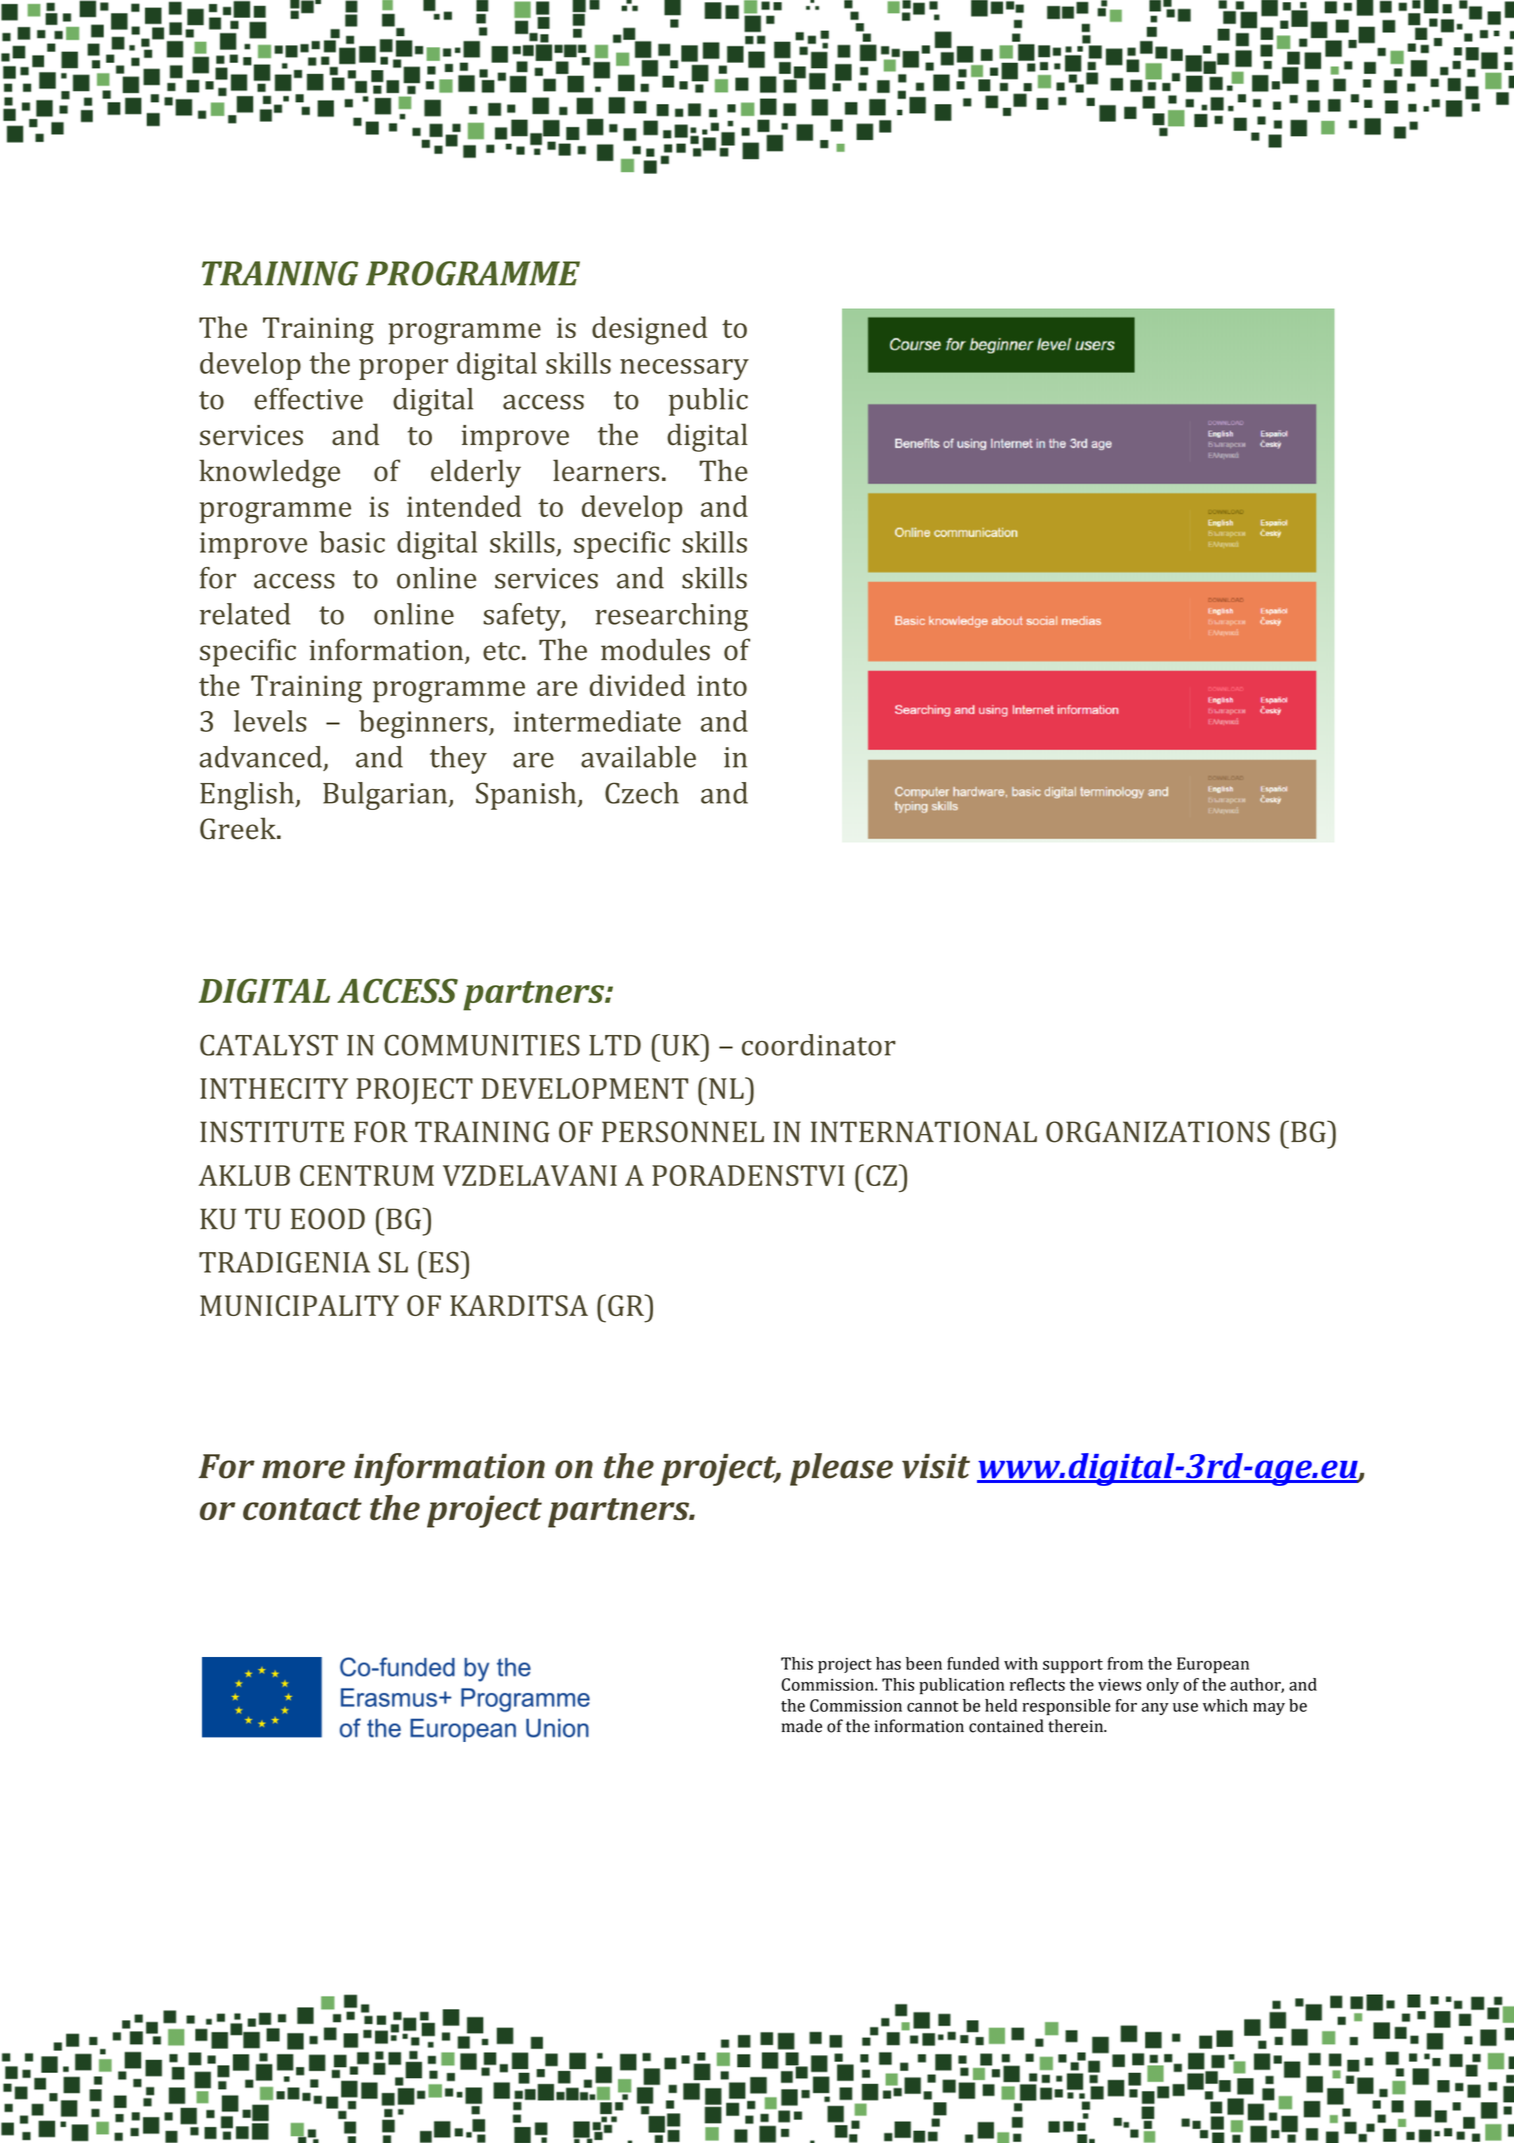 The width and height of the document is (1514, 2143). What do you see at coordinates (819, 1045) in the document?
I see `coordinator` at bounding box center [819, 1045].
